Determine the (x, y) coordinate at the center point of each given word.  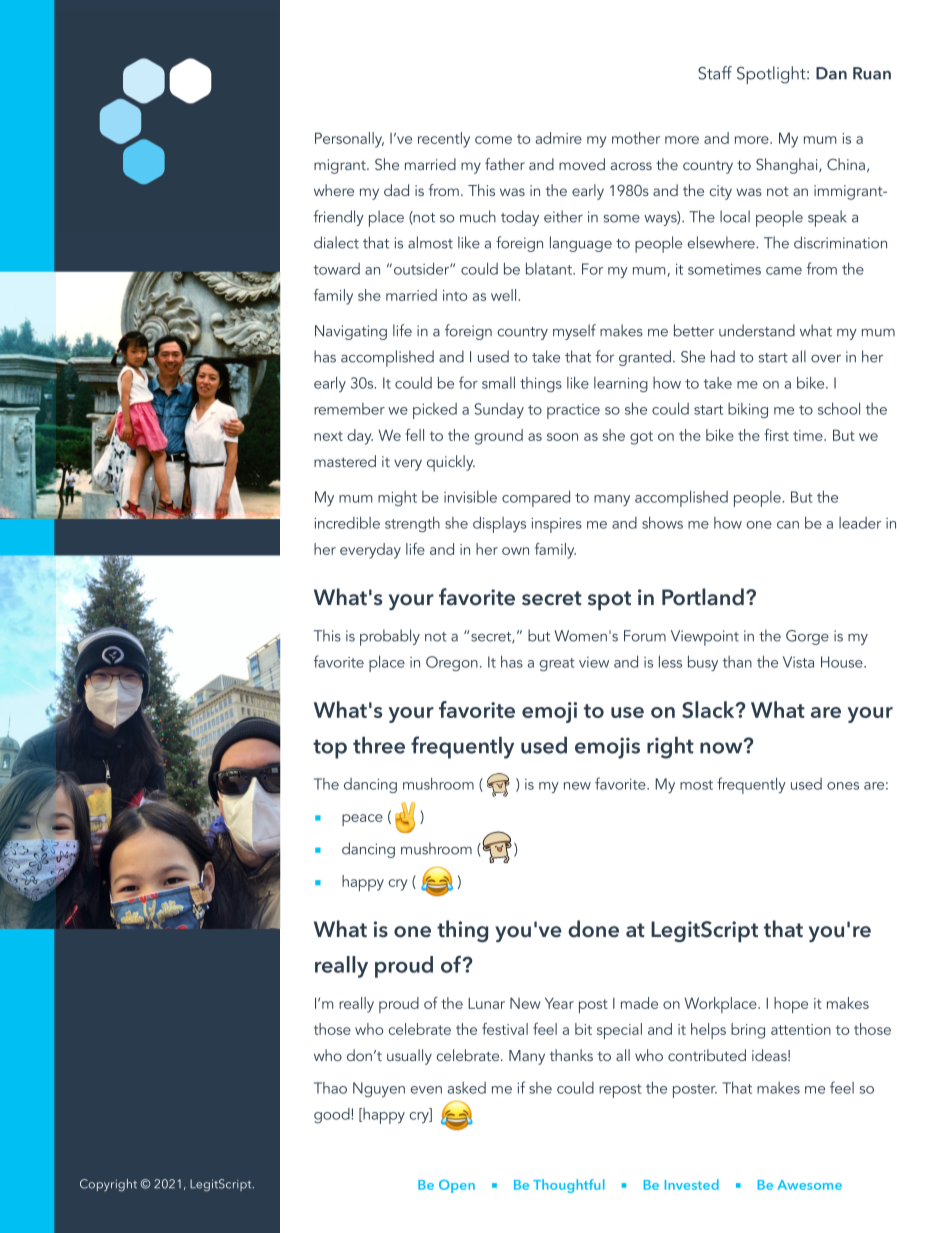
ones (843, 786)
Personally (349, 140)
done (593, 929)
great (557, 664)
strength (412, 524)
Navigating (351, 332)
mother (636, 138)
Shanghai (788, 166)
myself (574, 332)
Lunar (486, 1003)
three (379, 745)
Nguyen (379, 1089)
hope (791, 1005)
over (826, 359)
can (788, 525)
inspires (556, 525)
